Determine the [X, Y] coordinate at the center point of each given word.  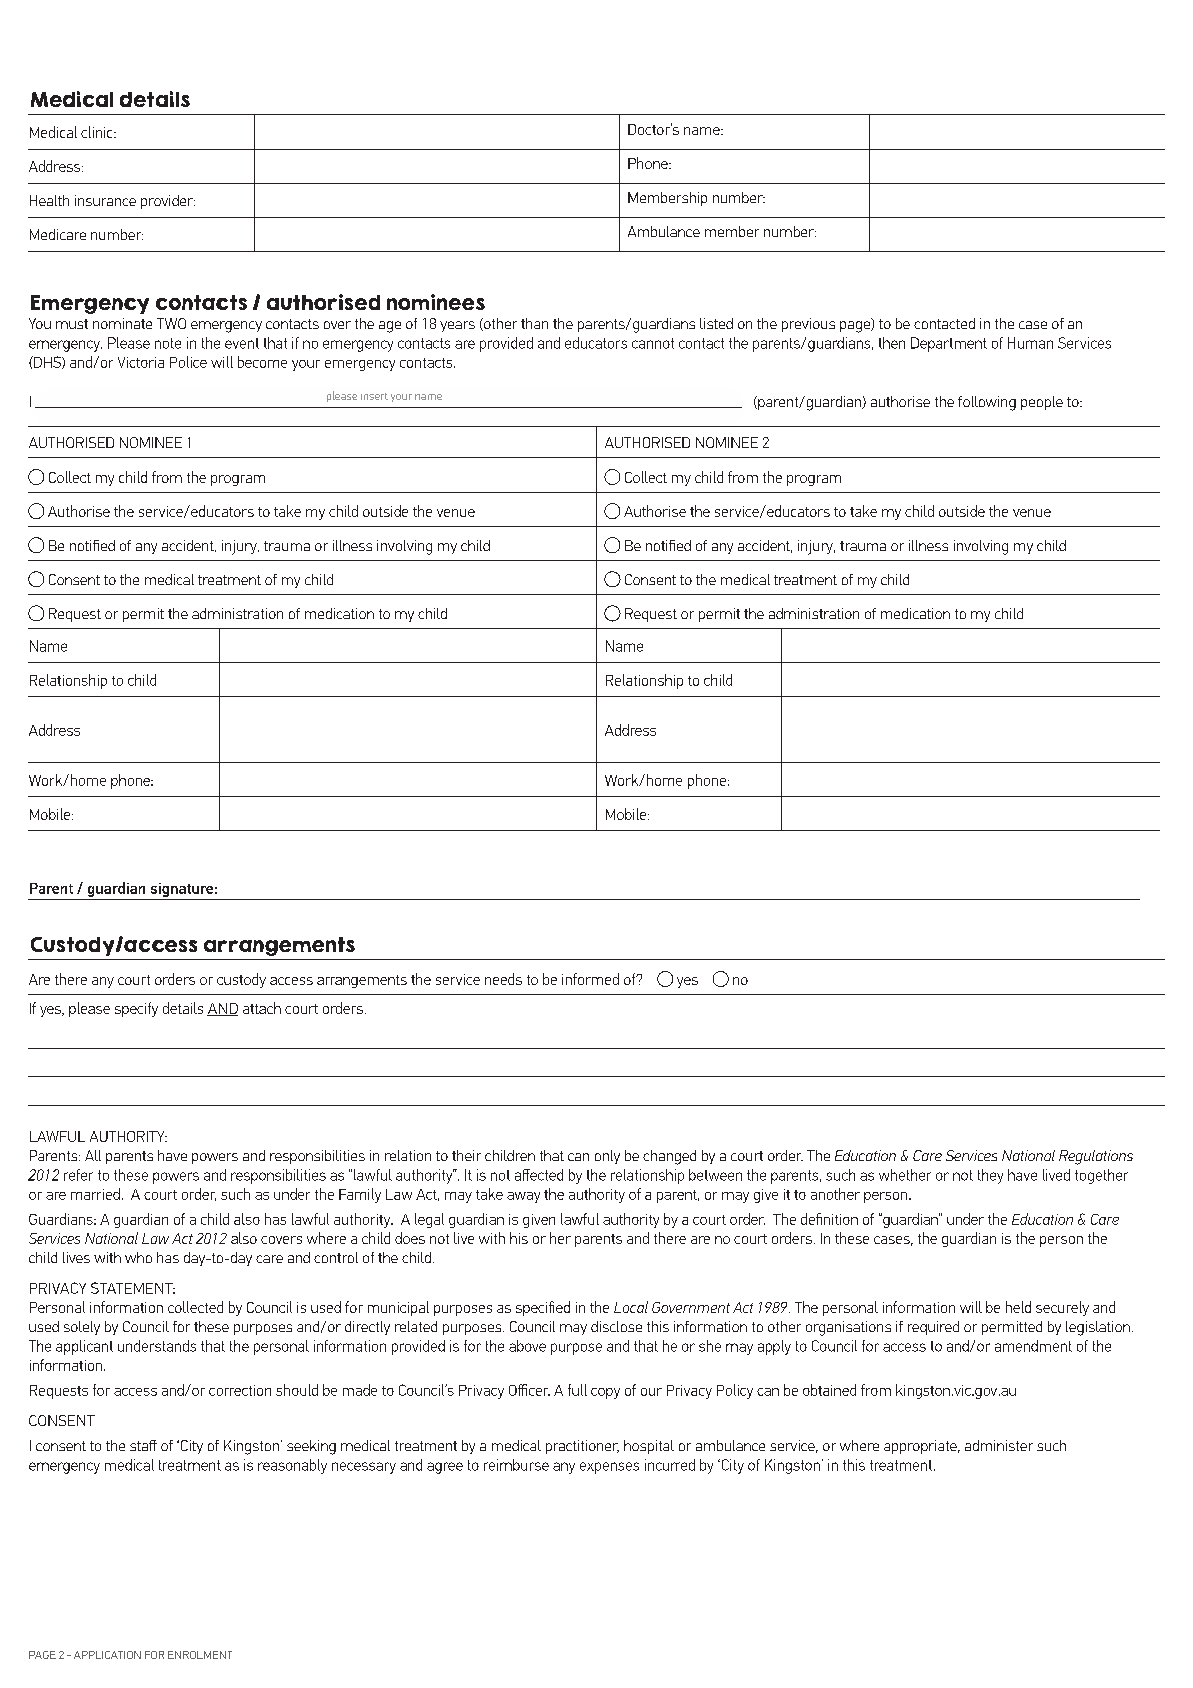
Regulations [1096, 1157]
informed [590, 979]
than [534, 323]
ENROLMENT [200, 1655]
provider [168, 202]
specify [136, 1009]
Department [949, 344]
